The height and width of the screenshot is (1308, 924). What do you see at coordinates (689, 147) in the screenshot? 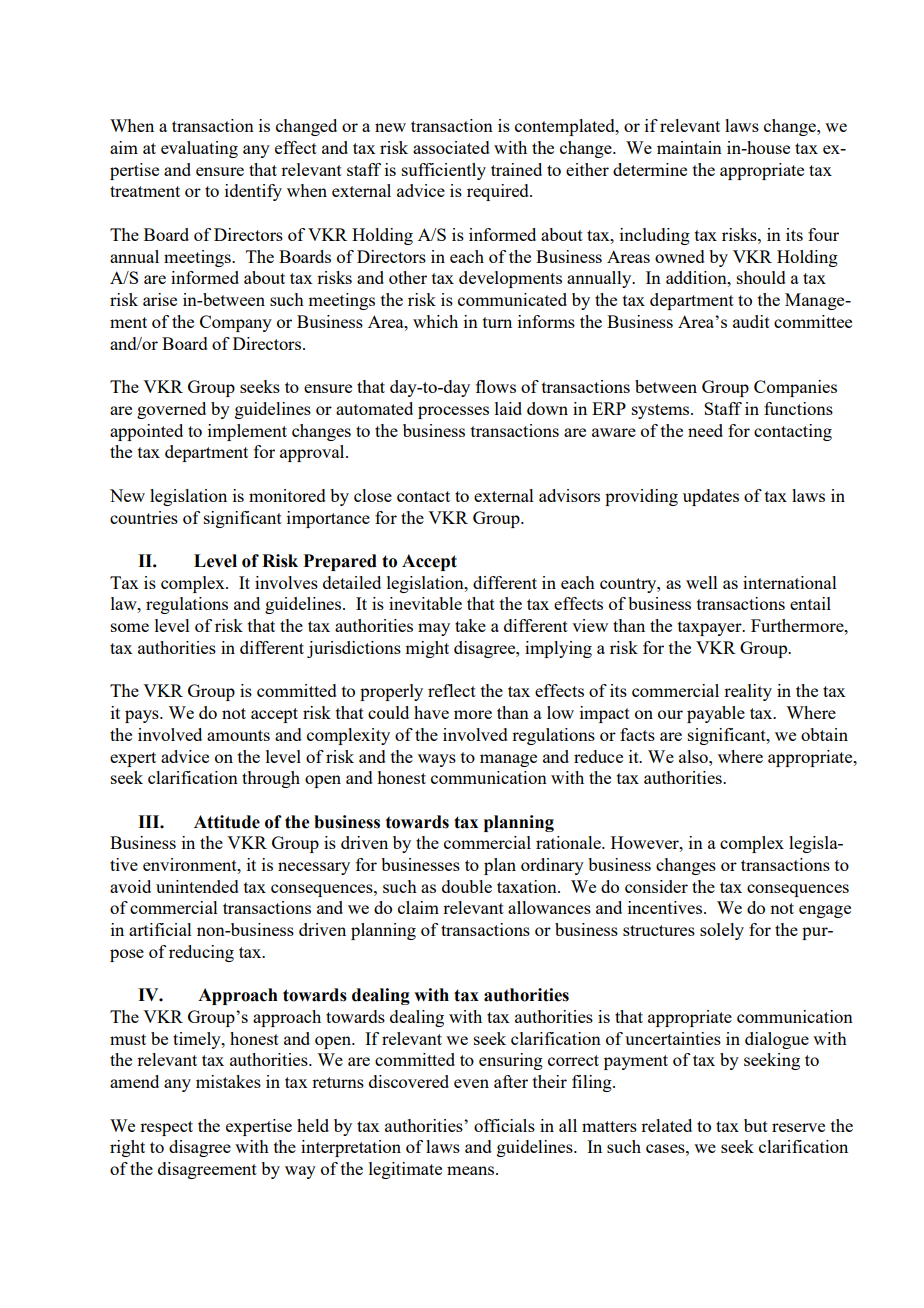
I see `maintain` at bounding box center [689, 147].
